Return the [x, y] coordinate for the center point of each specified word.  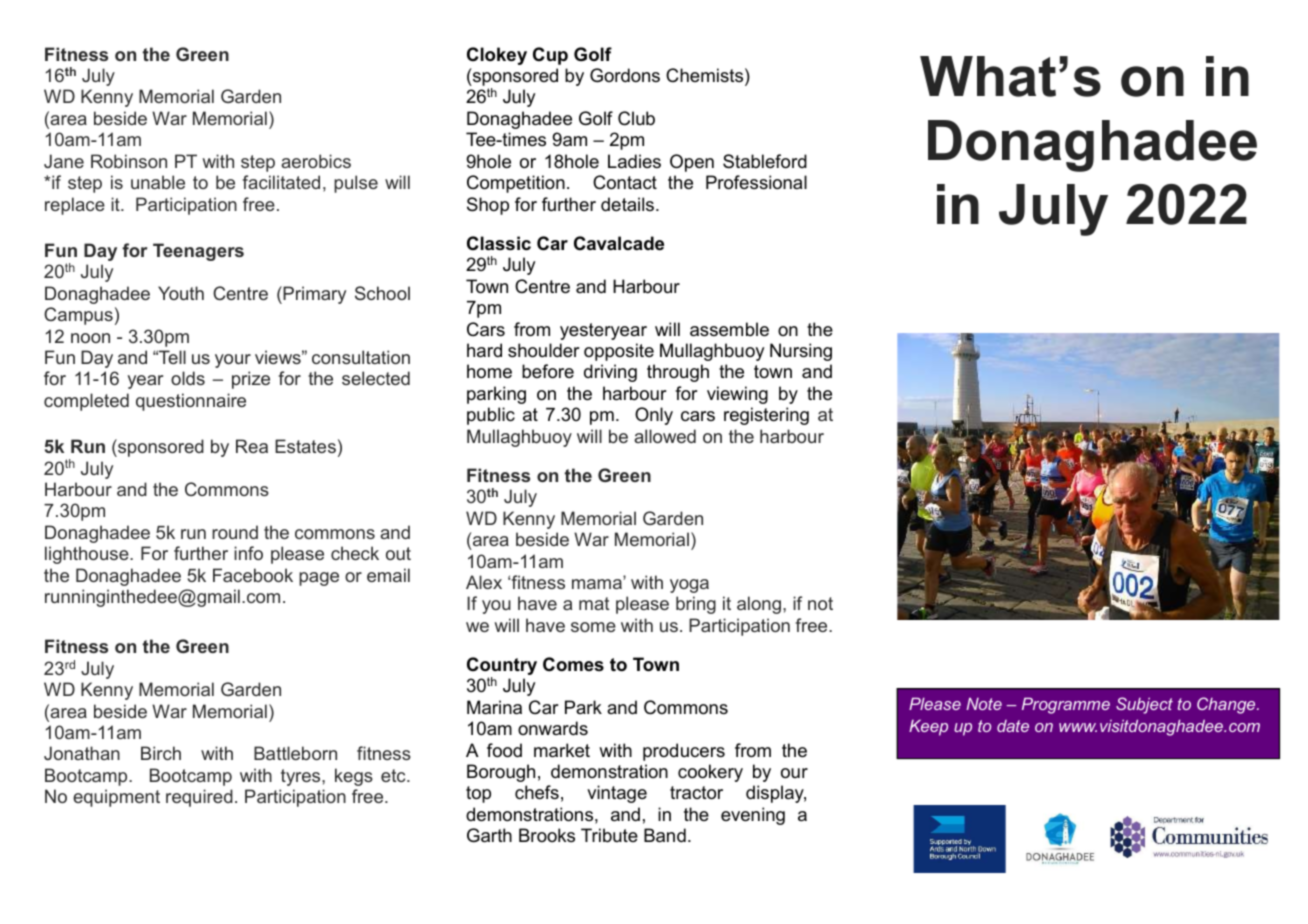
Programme [1066, 706]
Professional [756, 182]
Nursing [801, 352]
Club [636, 118]
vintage [617, 794]
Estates [305, 446]
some [593, 627]
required [199, 798]
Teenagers [198, 252]
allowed [665, 436]
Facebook [253, 575]
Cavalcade [619, 243]
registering [766, 416]
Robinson [129, 161]
